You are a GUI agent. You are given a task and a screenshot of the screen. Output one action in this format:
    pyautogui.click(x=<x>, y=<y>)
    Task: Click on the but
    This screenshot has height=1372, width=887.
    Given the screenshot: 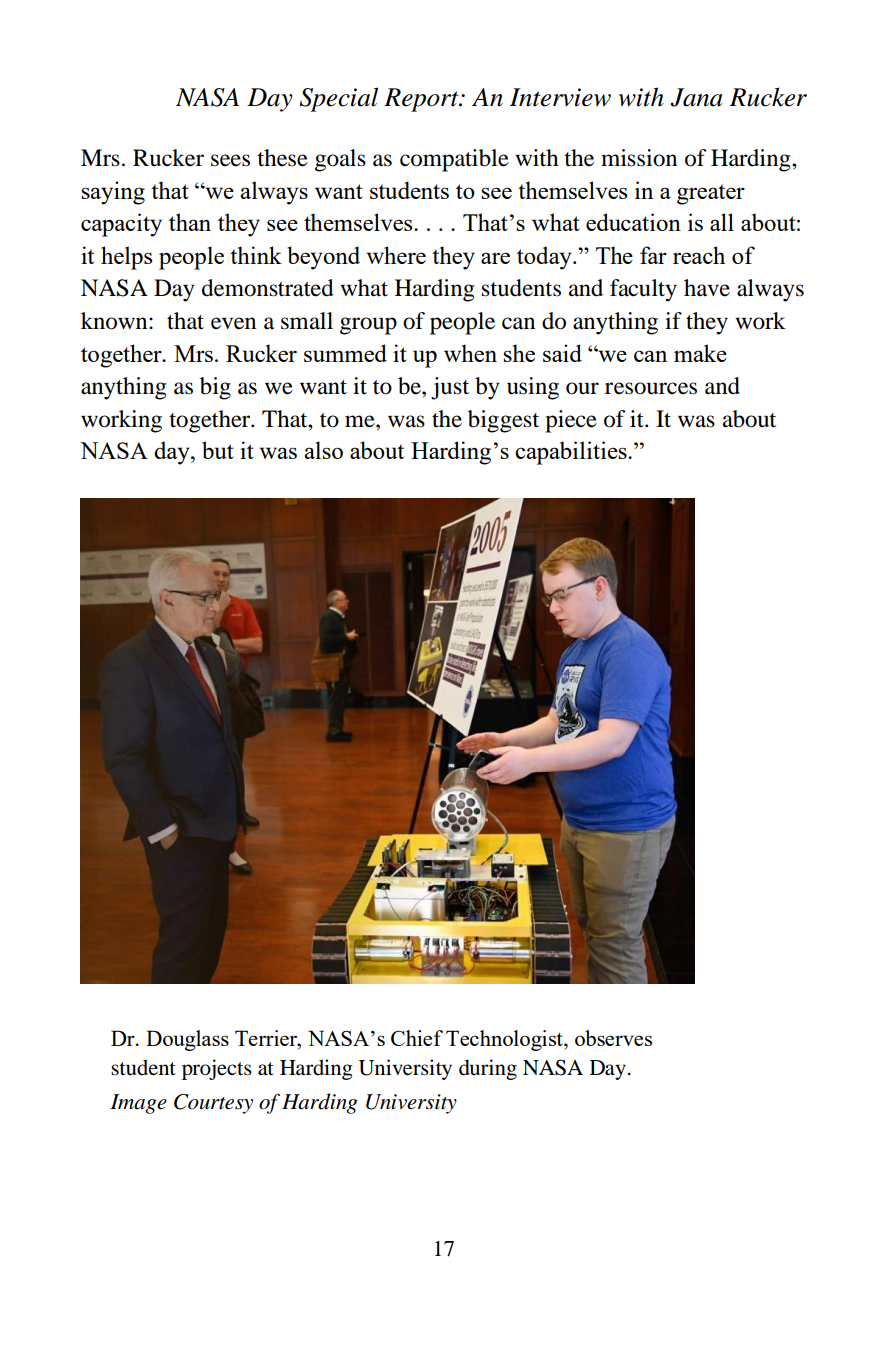 What is the action you would take?
    pyautogui.click(x=218, y=450)
